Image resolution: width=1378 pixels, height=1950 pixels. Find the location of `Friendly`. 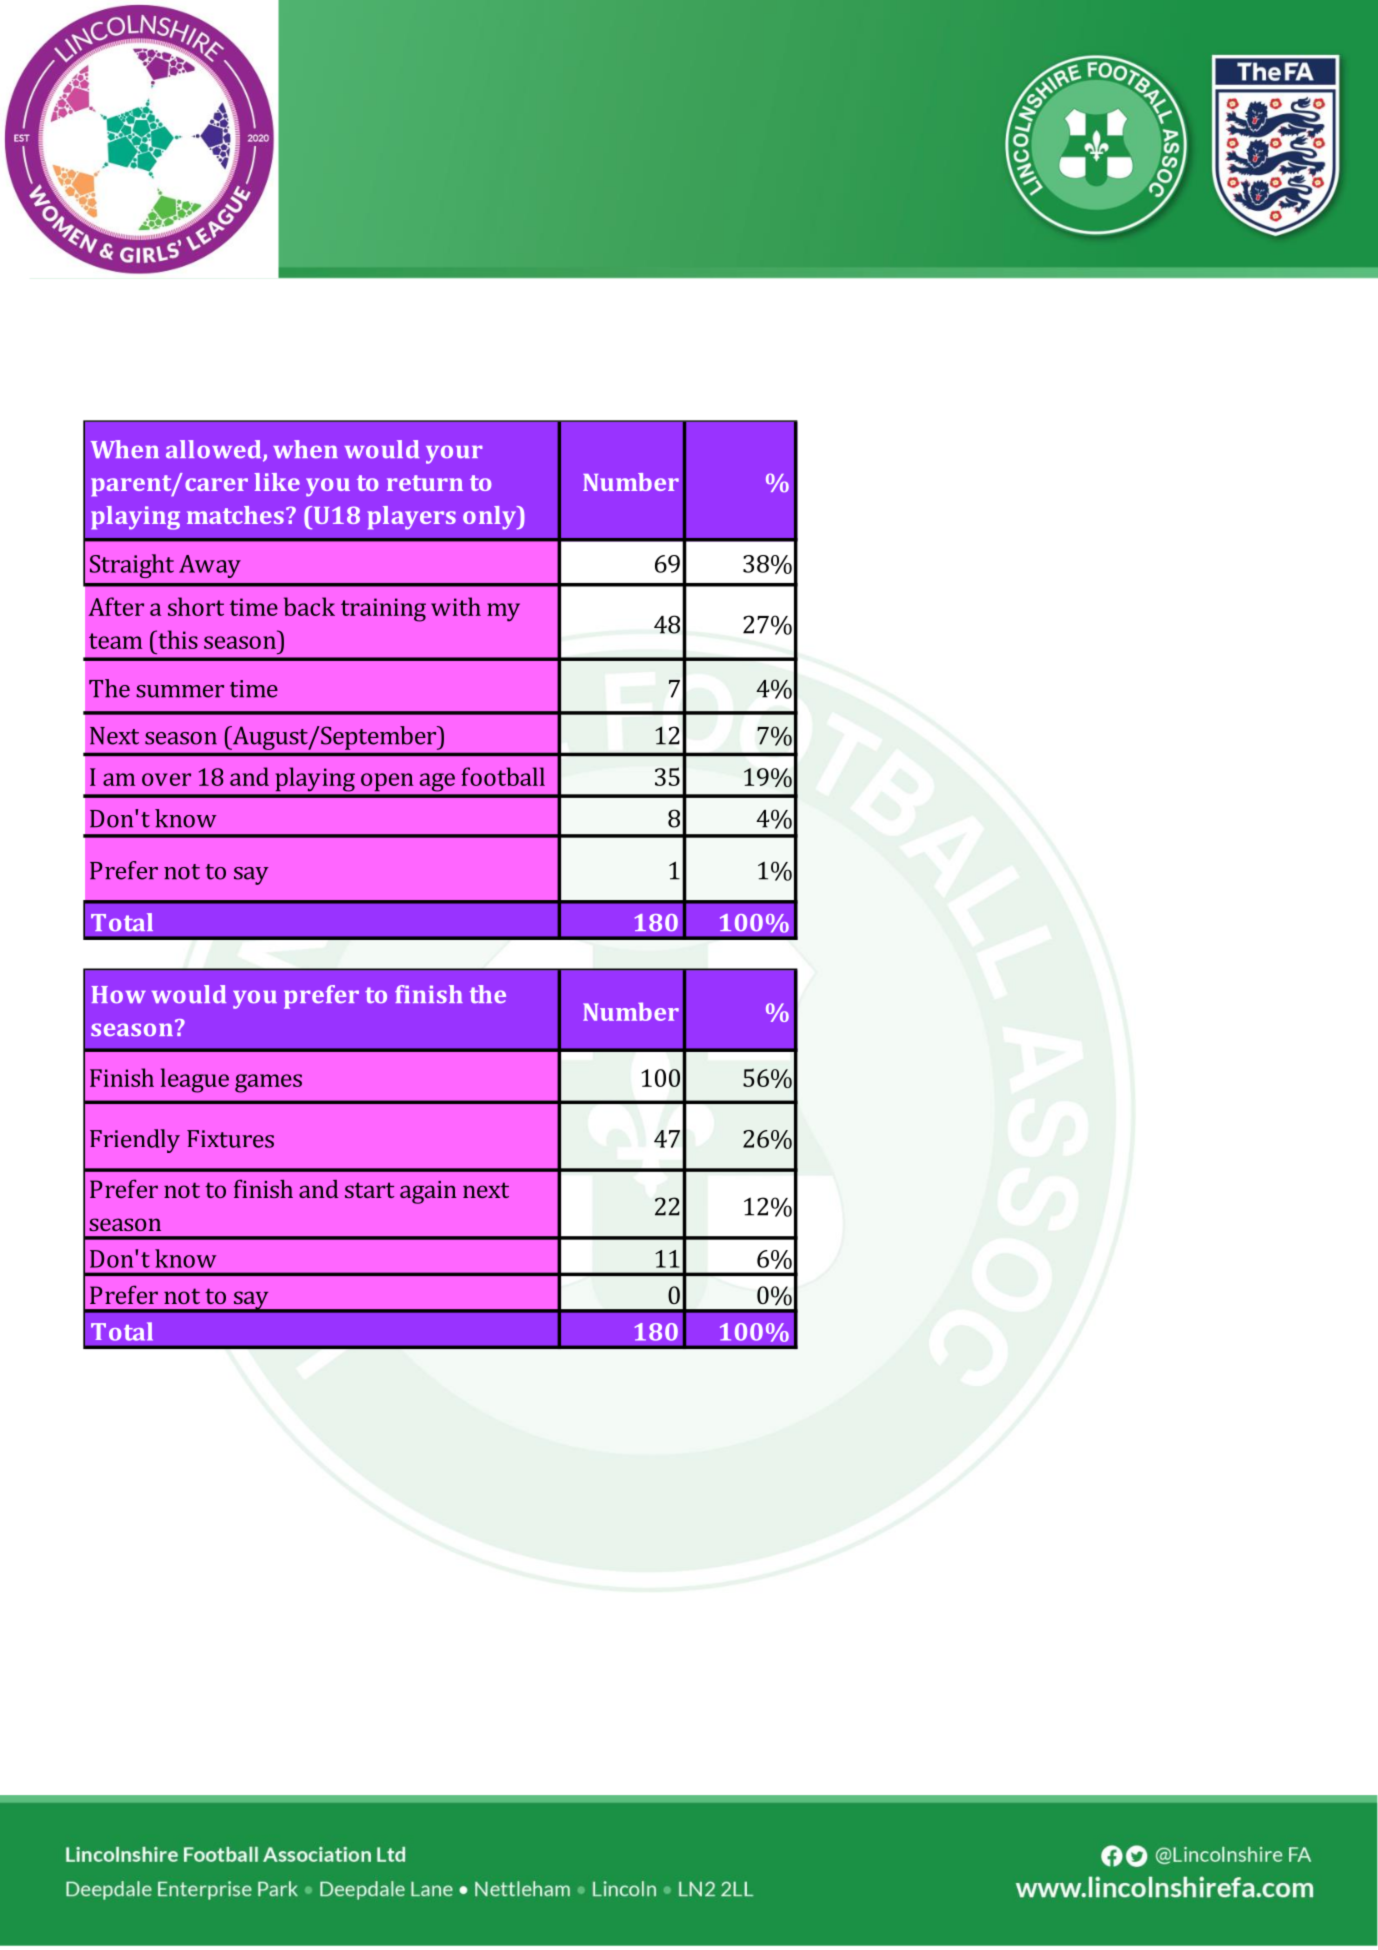

Friendly is located at coordinates (135, 1141).
